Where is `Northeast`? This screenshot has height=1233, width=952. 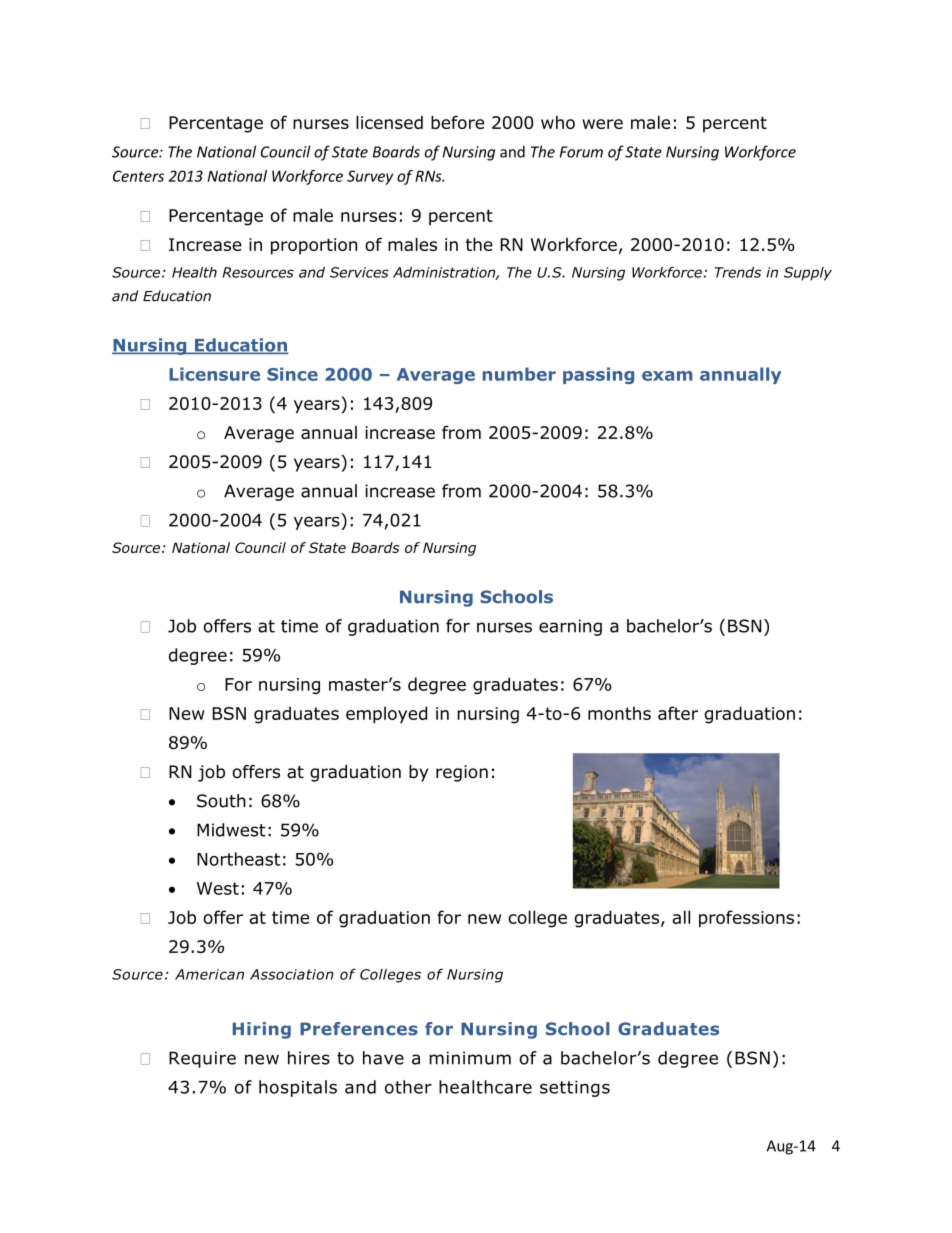 Northeast is located at coordinates (238, 859).
